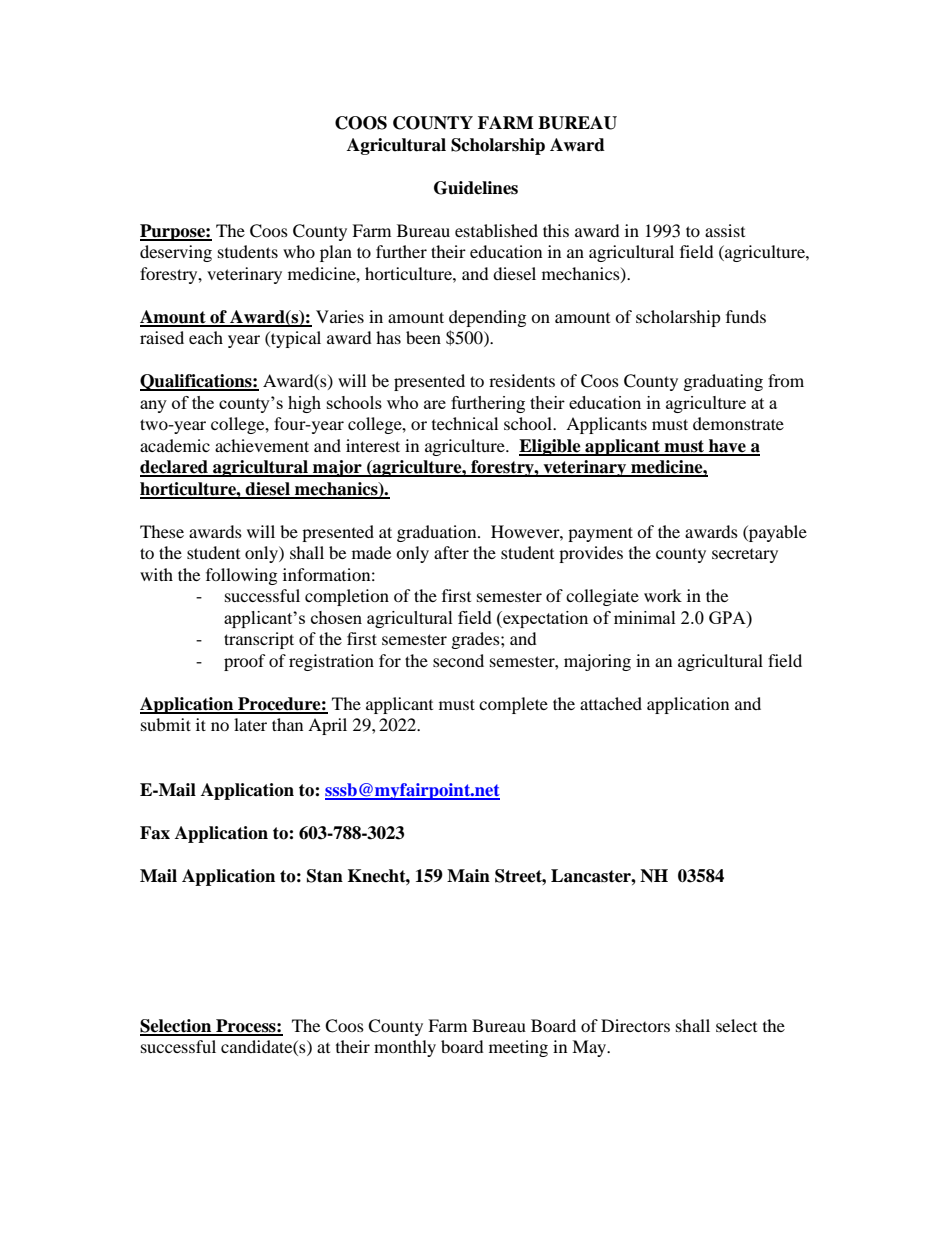 This screenshot has height=1233, width=952. Describe the element at coordinates (725, 230) in the screenshot. I see `assist` at that location.
